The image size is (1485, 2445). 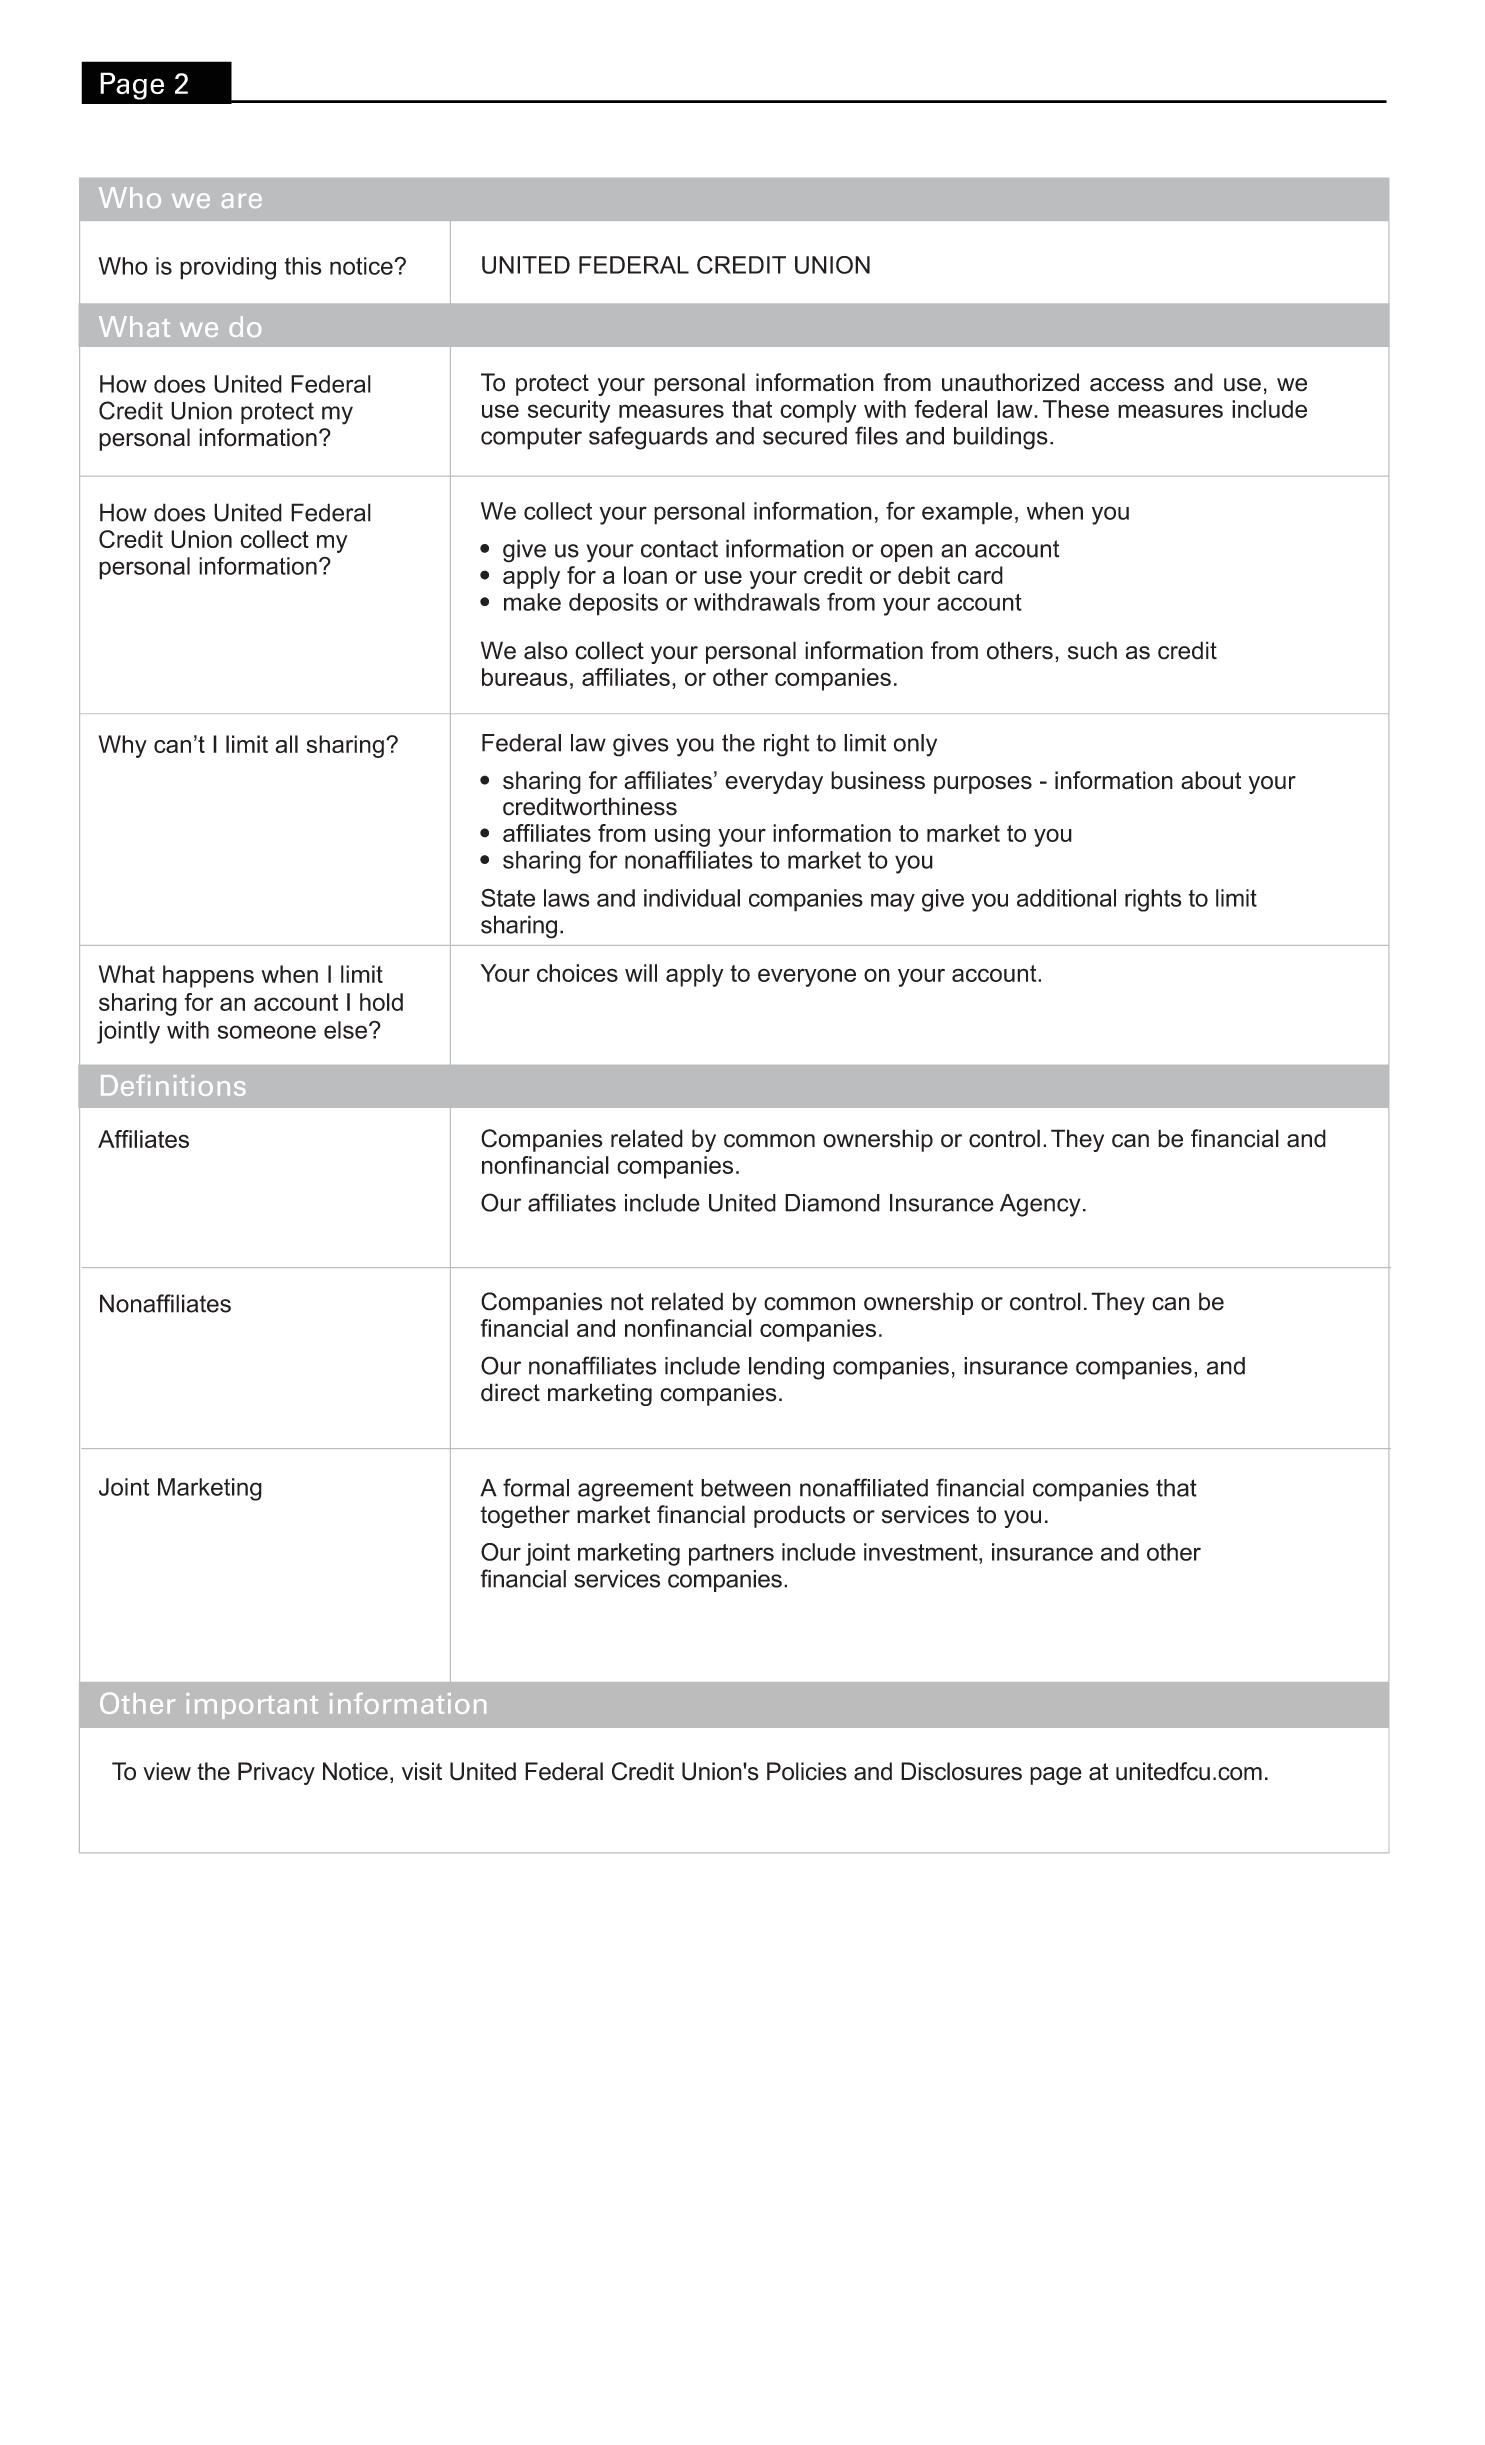 What do you see at coordinates (1066, 898) in the screenshot?
I see `additional` at bounding box center [1066, 898].
